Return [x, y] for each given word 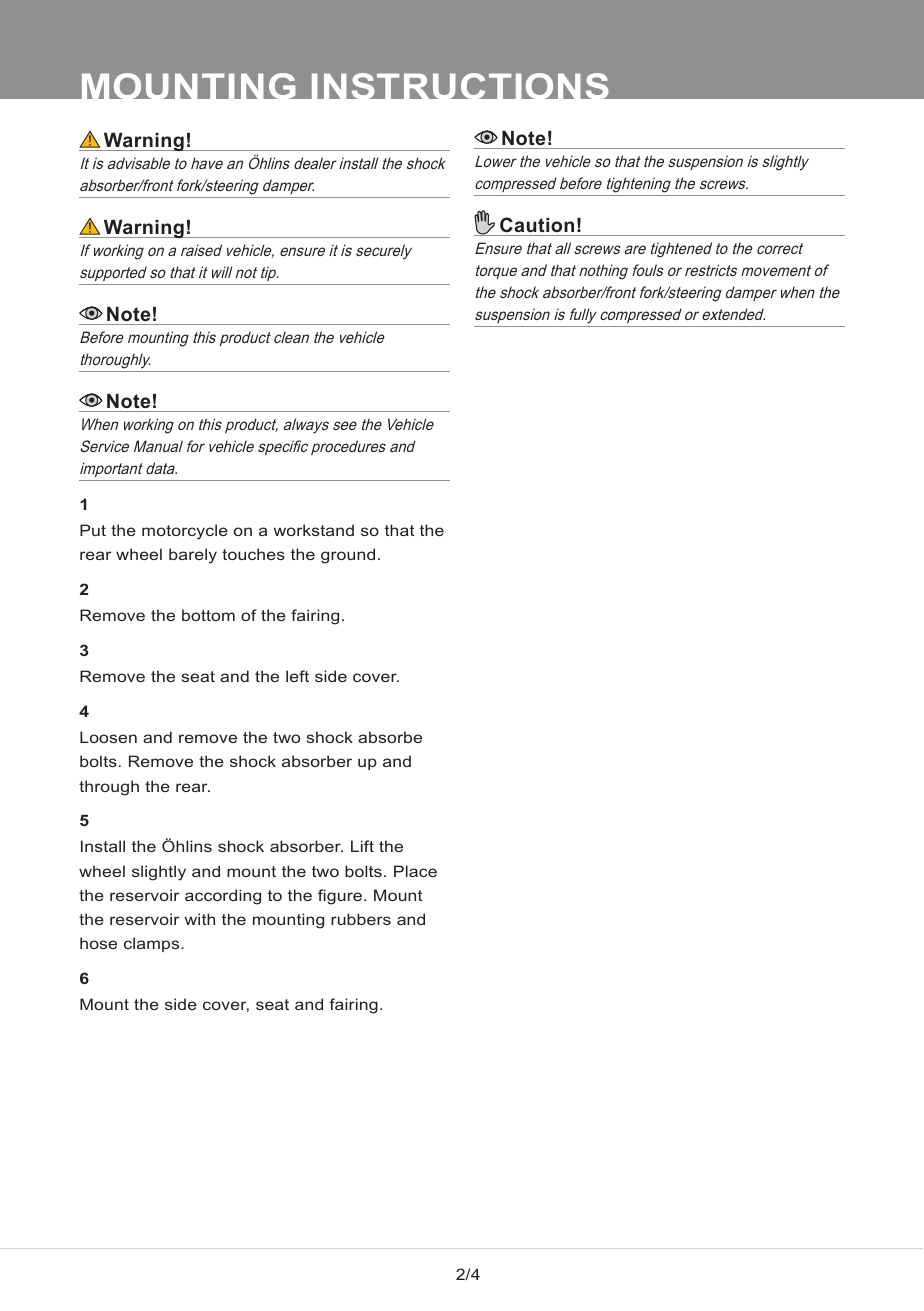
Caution [537, 225]
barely [193, 556]
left [297, 676]
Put [93, 530]
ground [348, 556]
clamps [153, 944]
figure [340, 897]
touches [253, 554]
